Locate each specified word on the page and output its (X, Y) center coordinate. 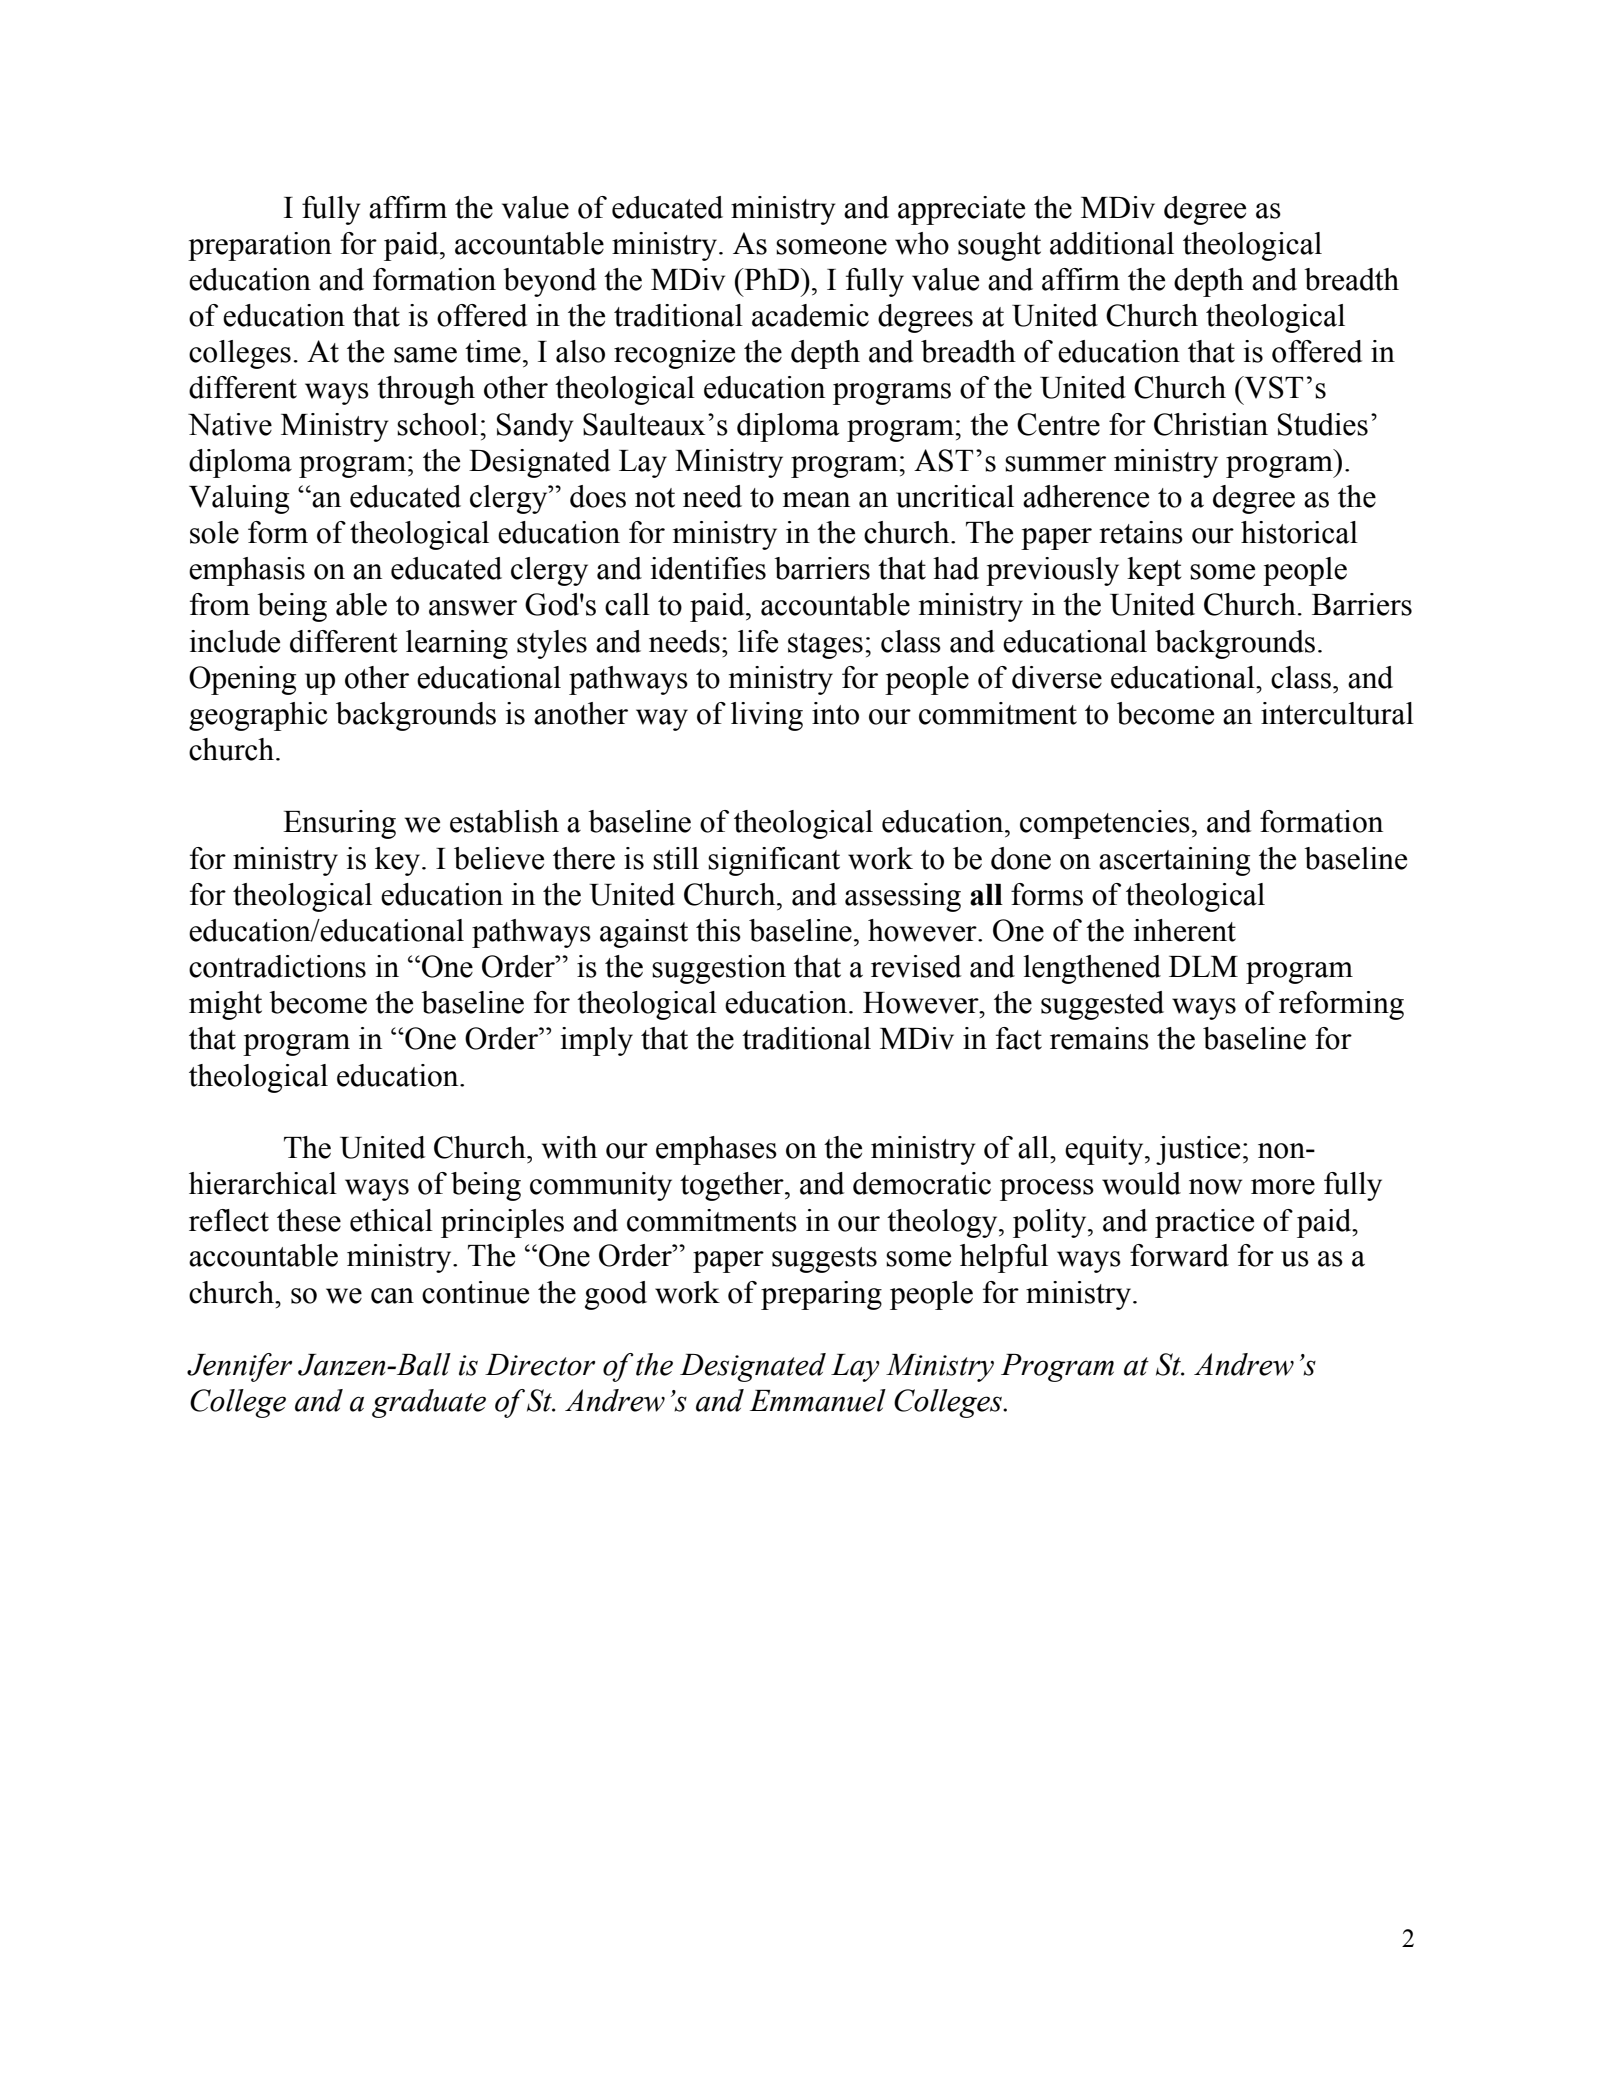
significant (774, 861)
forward (1179, 1255)
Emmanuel (818, 1400)
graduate (429, 1403)
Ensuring (339, 824)
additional (1112, 243)
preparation (260, 246)
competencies (1105, 824)
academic (810, 315)
